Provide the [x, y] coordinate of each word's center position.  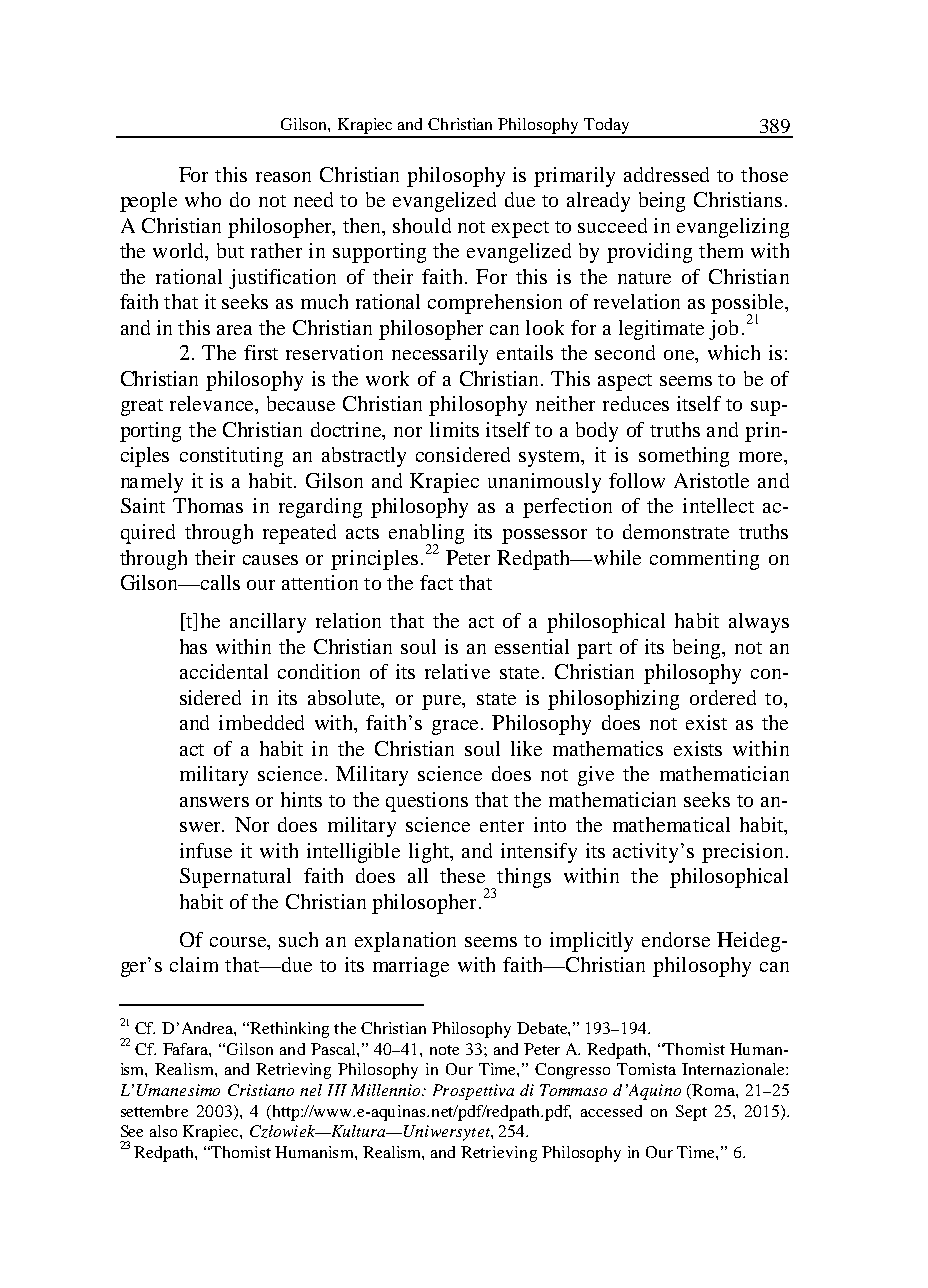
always [759, 623]
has [193, 646]
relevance [213, 403]
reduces [636, 403]
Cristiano [261, 1090]
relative [457, 671]
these [462, 875]
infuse [206, 850]
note [444, 1050]
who [203, 199]
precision [742, 853]
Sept [691, 1113]
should [422, 225]
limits [454, 429]
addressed [666, 174]
